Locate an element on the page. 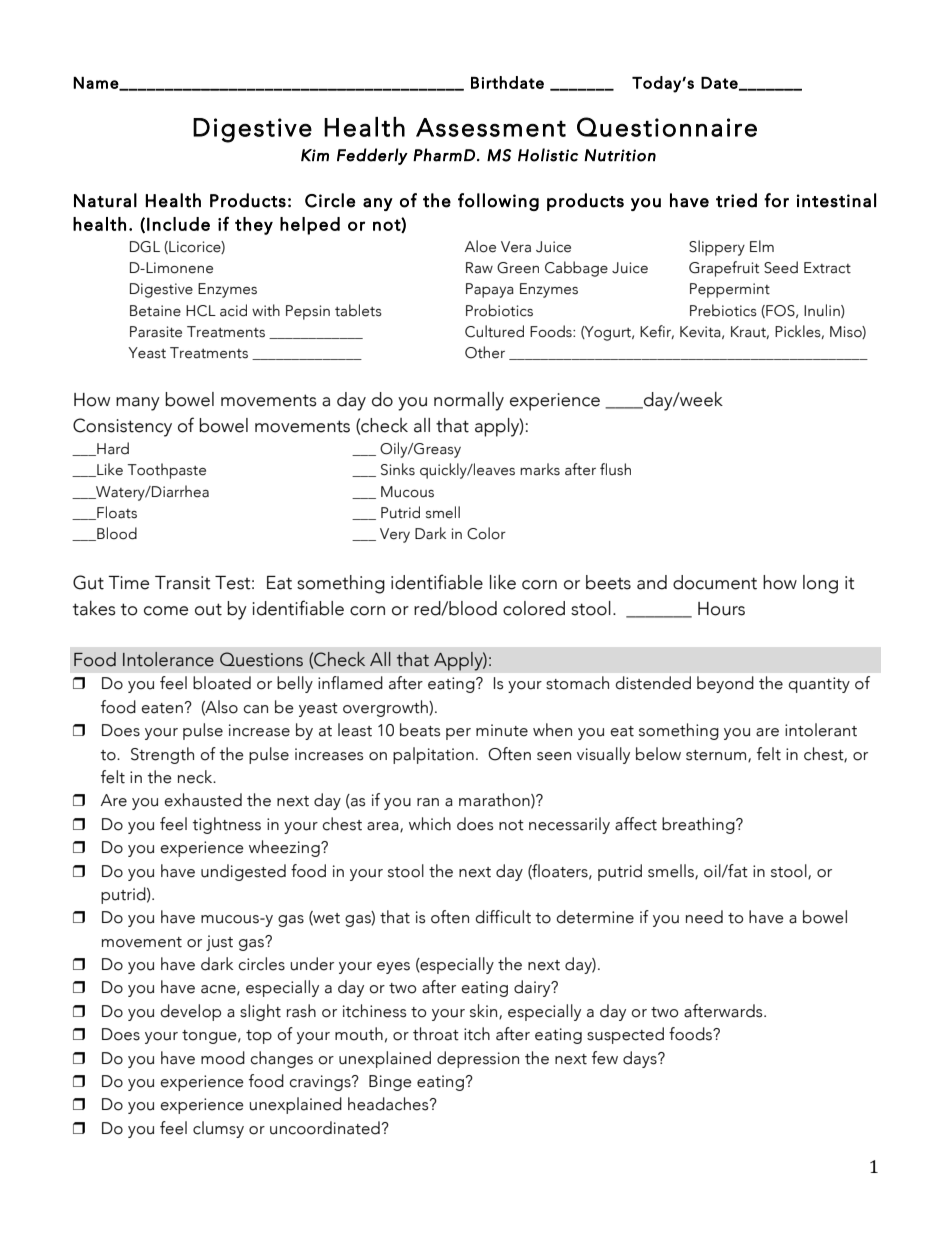 The height and width of the page is (1233, 952). breathing is located at coordinates (699, 825).
